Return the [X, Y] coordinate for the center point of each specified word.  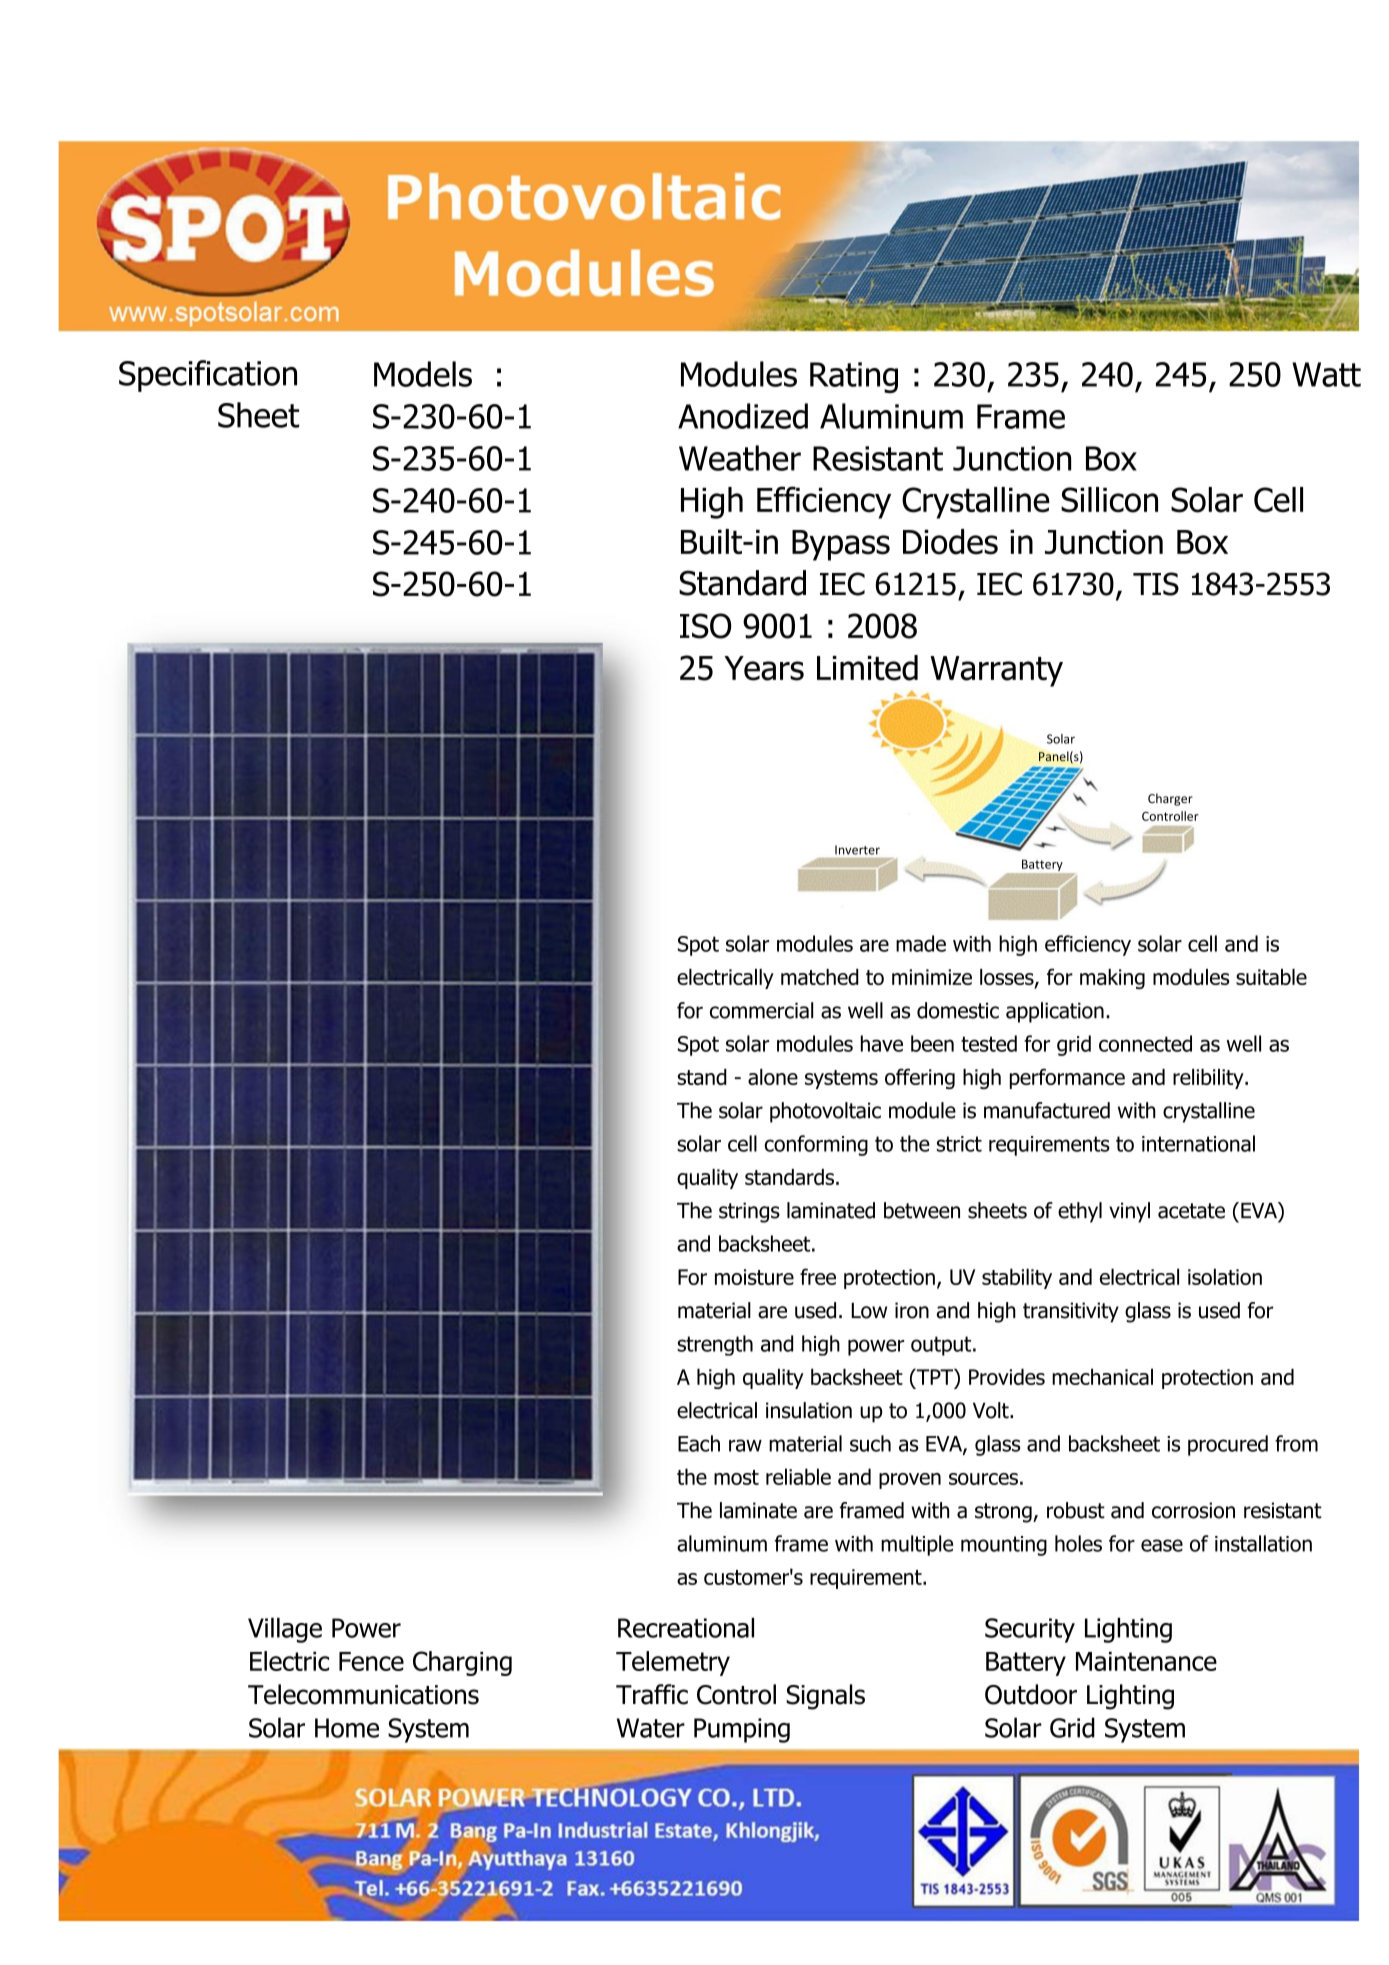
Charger [1170, 799]
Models [423, 374]
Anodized [743, 416]
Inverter [857, 850]
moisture [754, 1277]
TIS [1156, 584]
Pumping [742, 1730]
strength [715, 1345]
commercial [761, 1010]
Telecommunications [363, 1694]
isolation [1225, 1276]
